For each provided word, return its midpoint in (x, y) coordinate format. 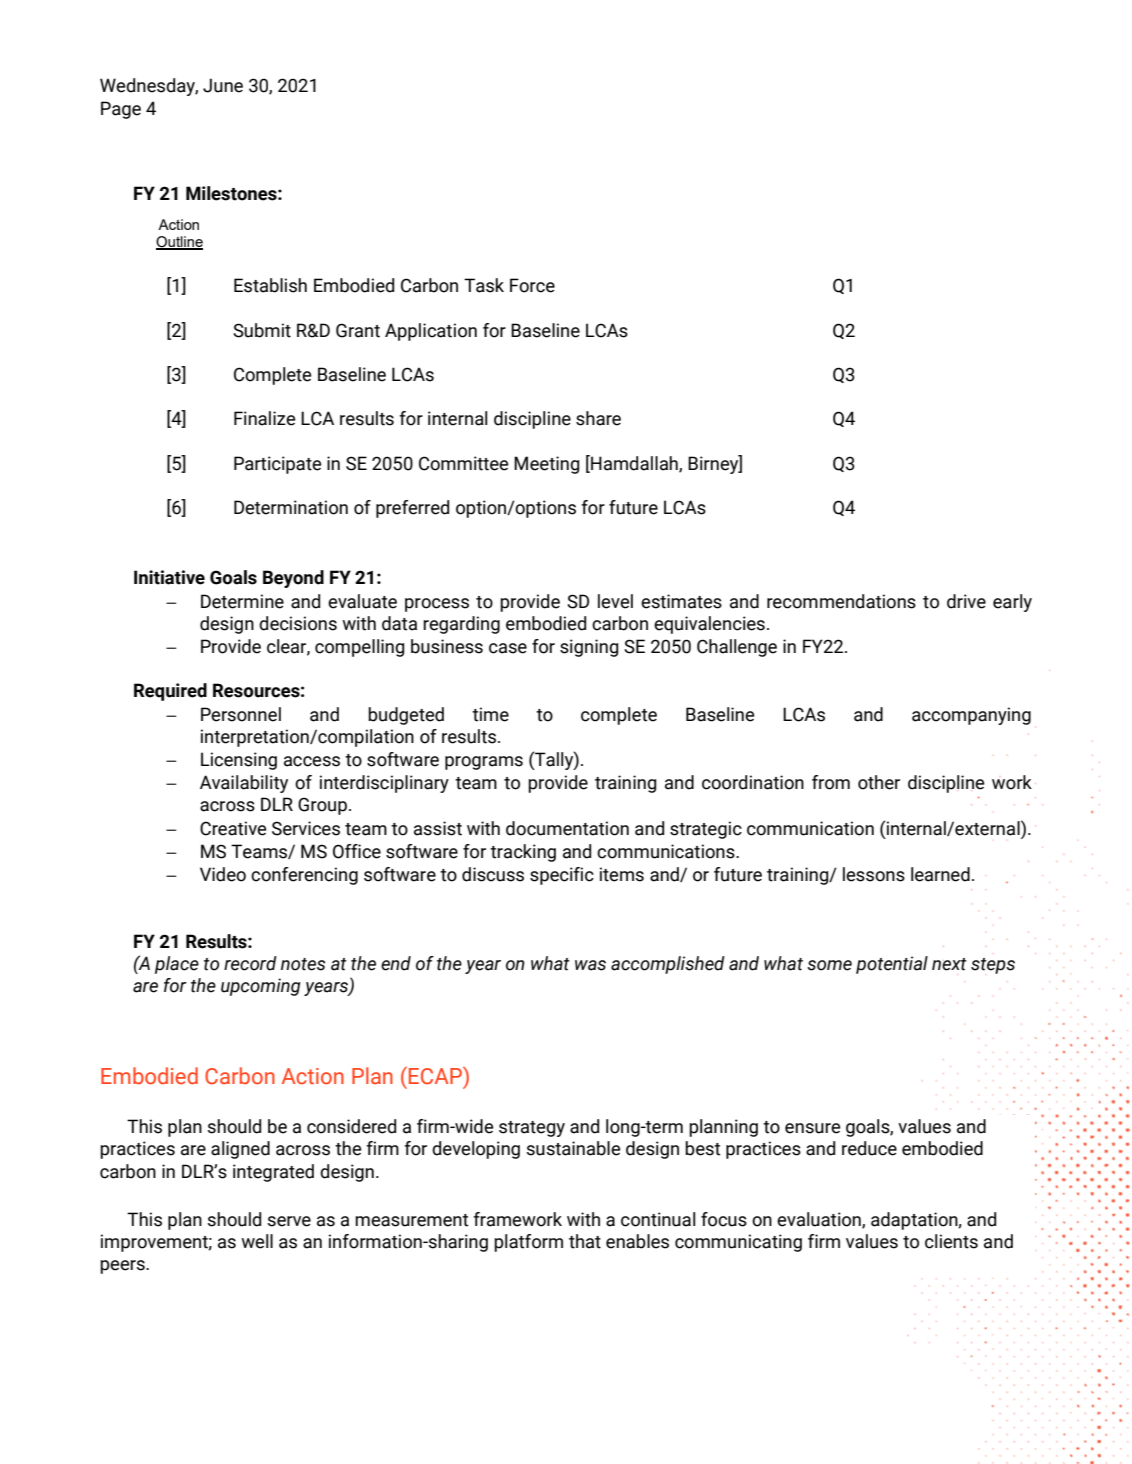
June (223, 85)
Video (223, 874)
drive (966, 601)
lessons (874, 874)
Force (532, 285)
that (585, 1241)
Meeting (546, 465)
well (257, 1241)
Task (484, 285)
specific (562, 876)
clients (951, 1241)
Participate (277, 465)
